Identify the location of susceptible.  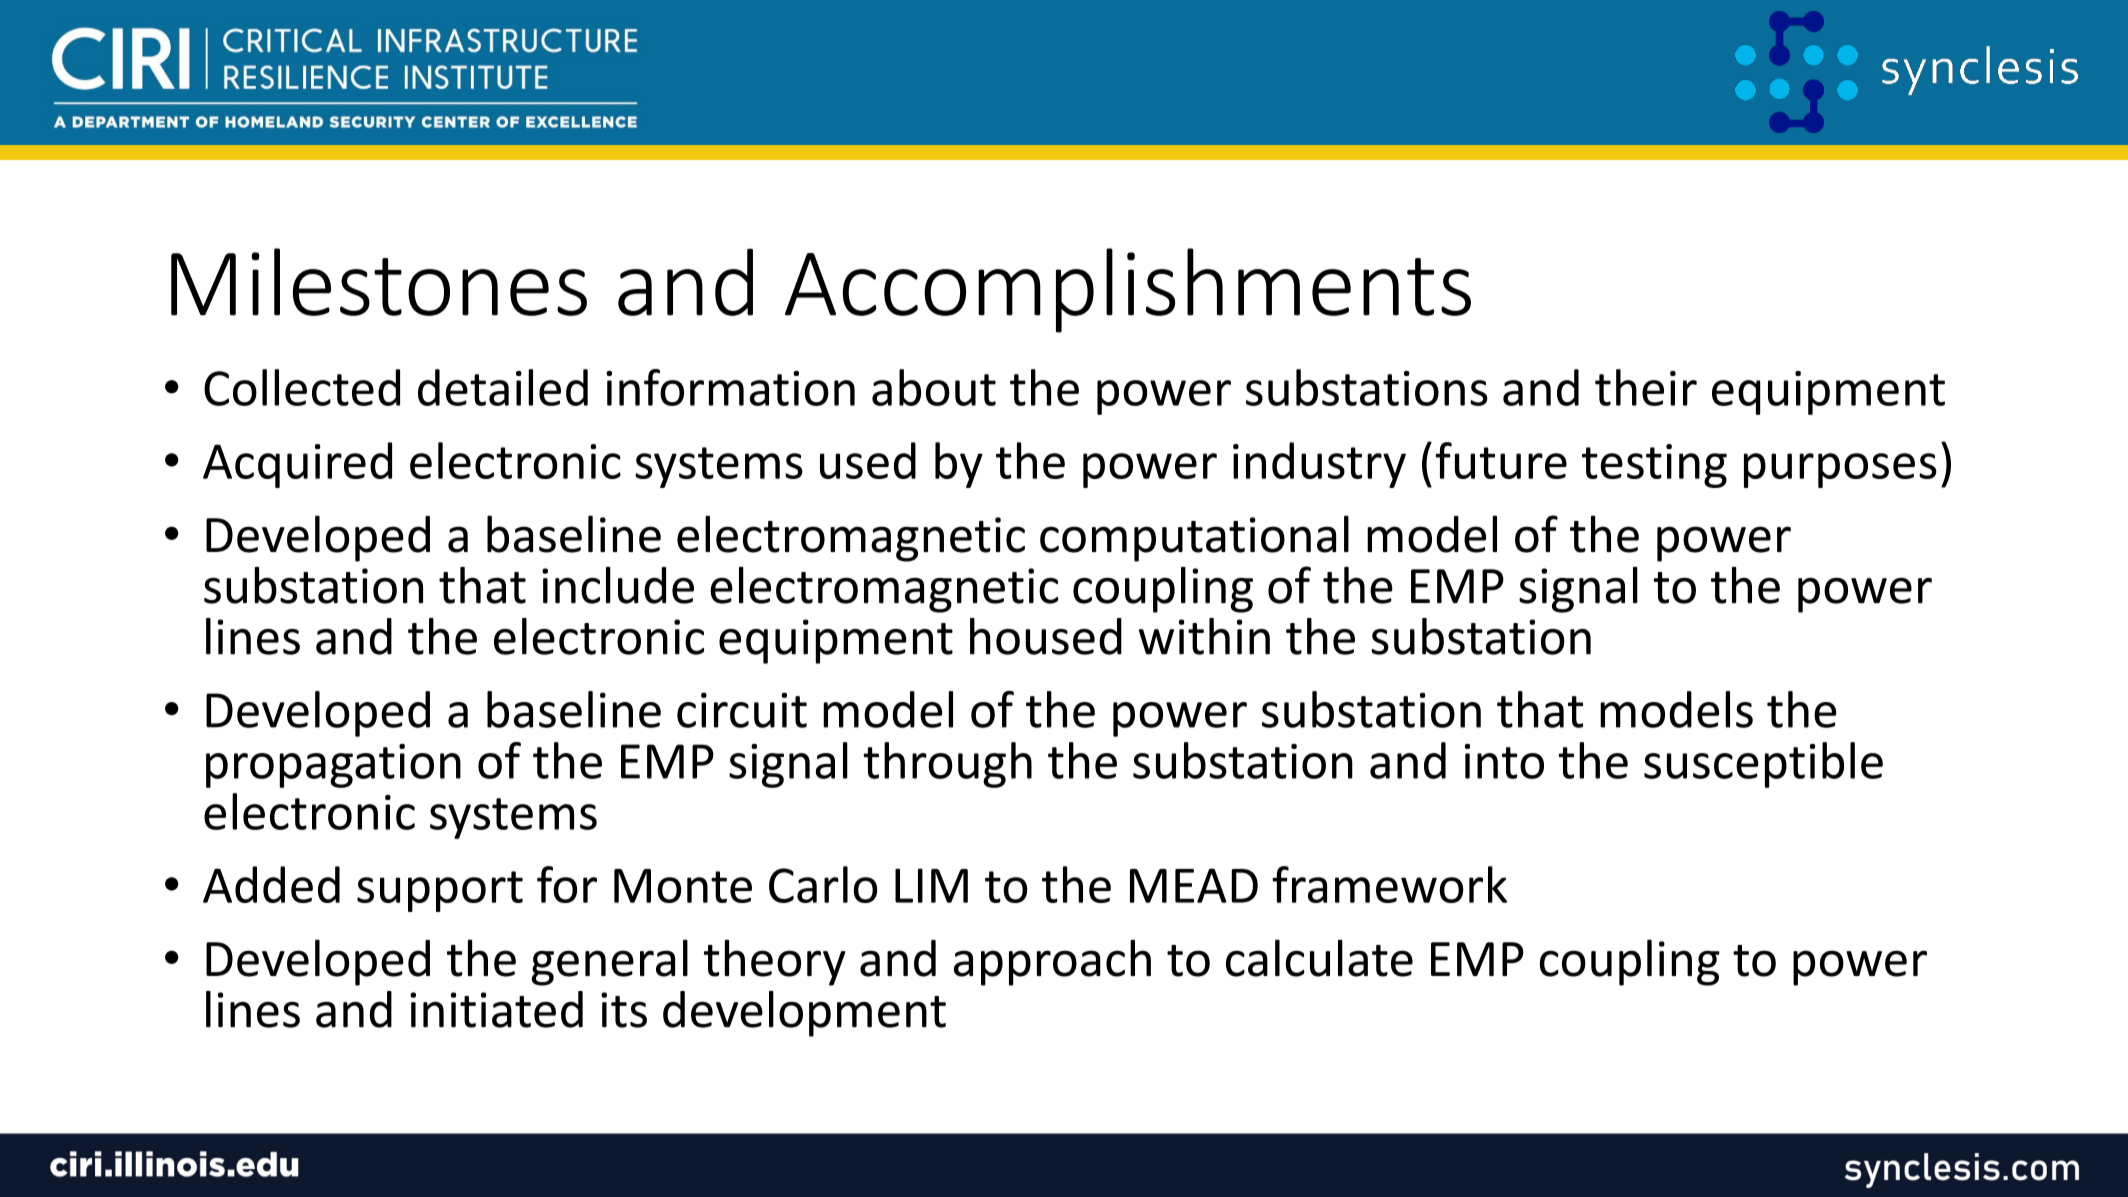
(1763, 765).
